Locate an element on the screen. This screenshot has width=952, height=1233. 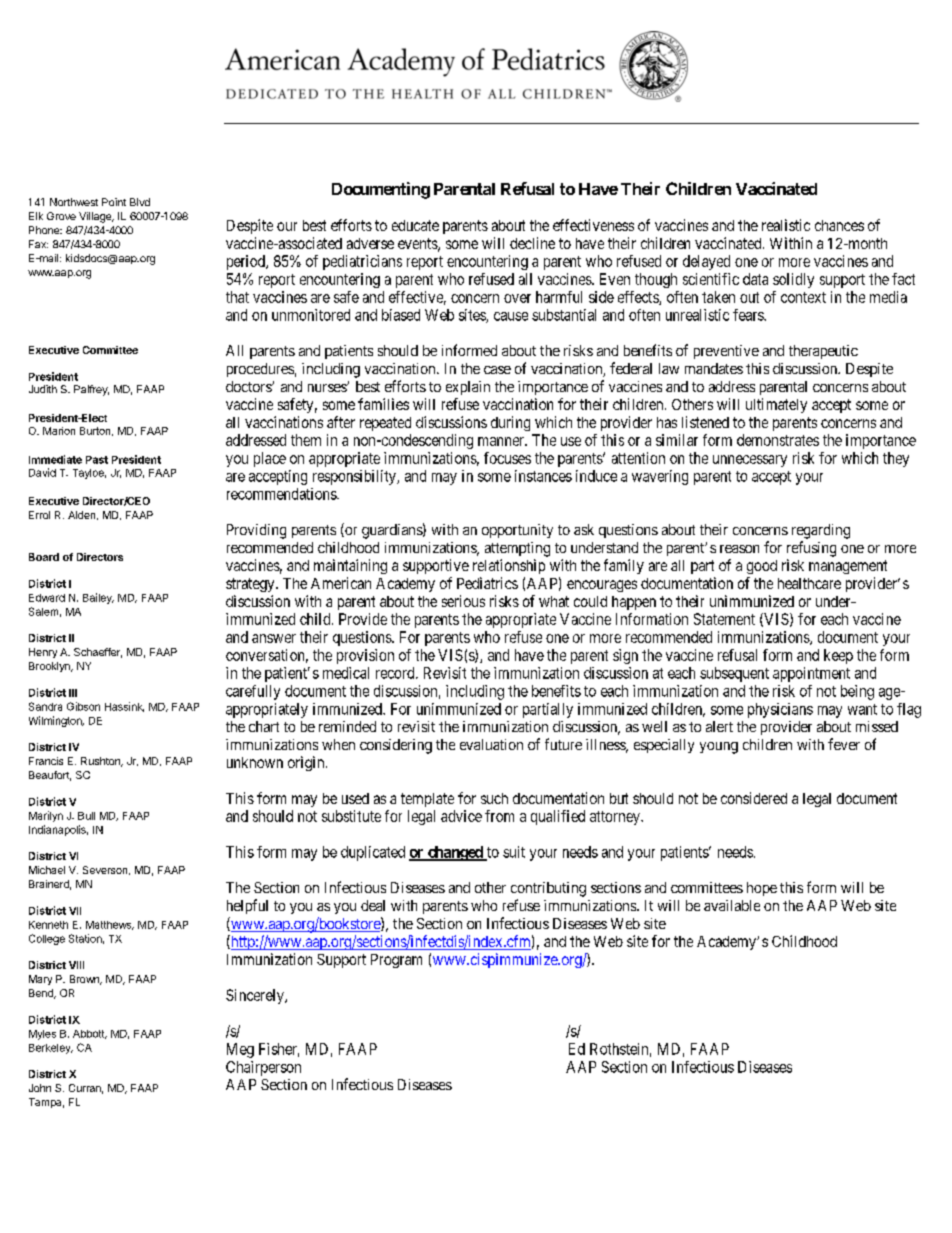
such is located at coordinates (494, 798).
